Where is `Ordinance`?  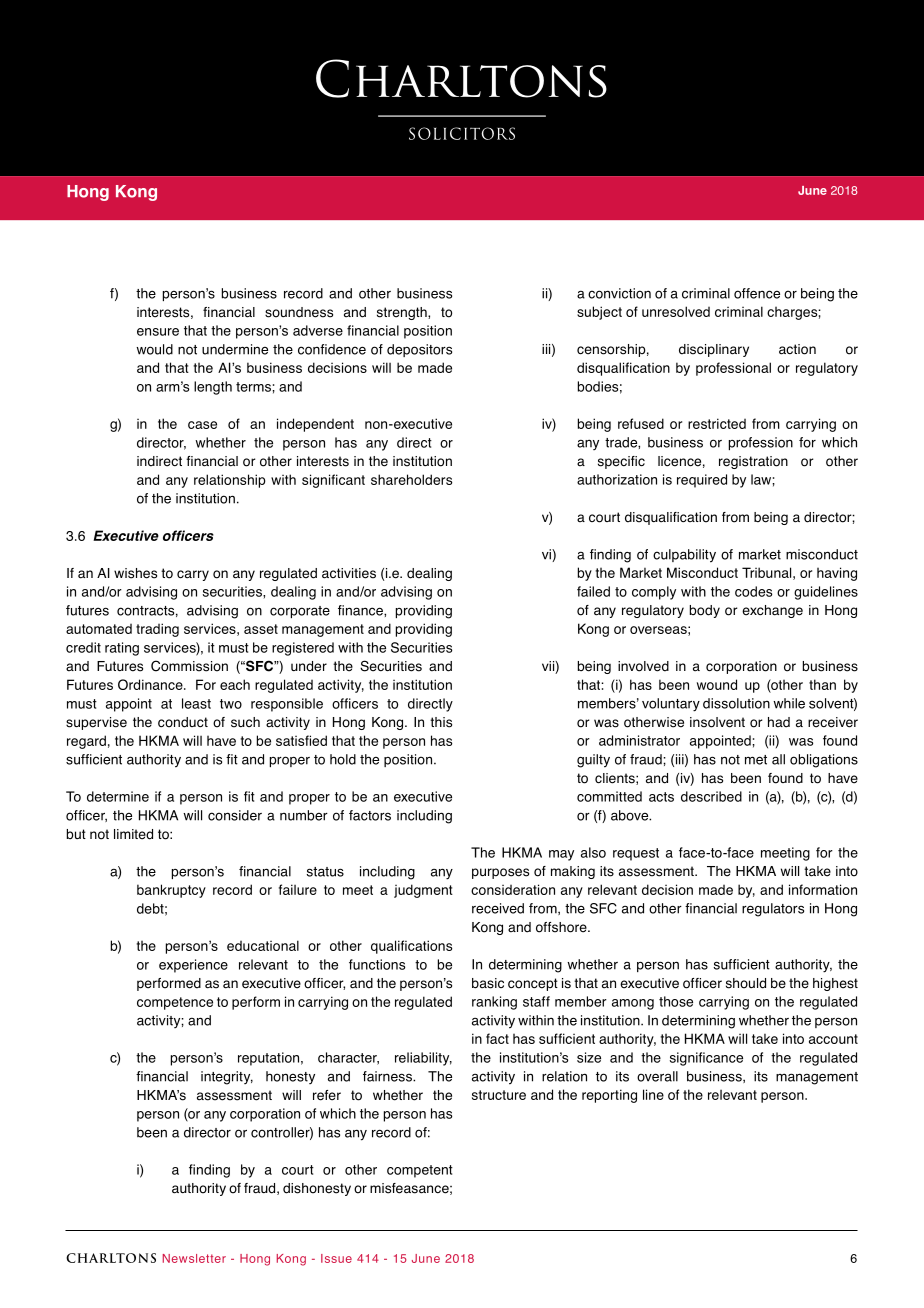 Ordinance is located at coordinates (151, 684).
